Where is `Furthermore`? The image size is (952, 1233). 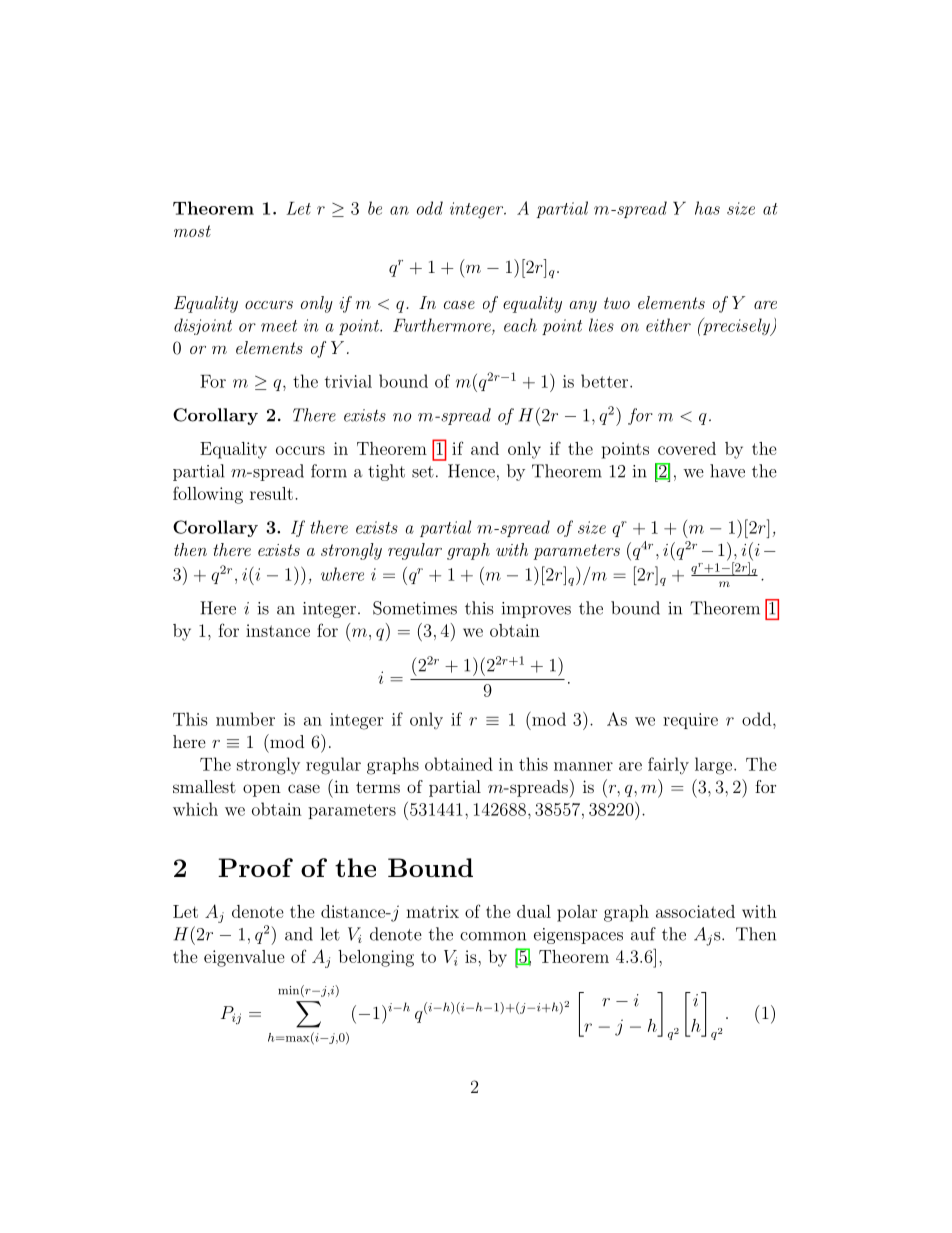 Furthermore is located at coordinates (443, 325).
